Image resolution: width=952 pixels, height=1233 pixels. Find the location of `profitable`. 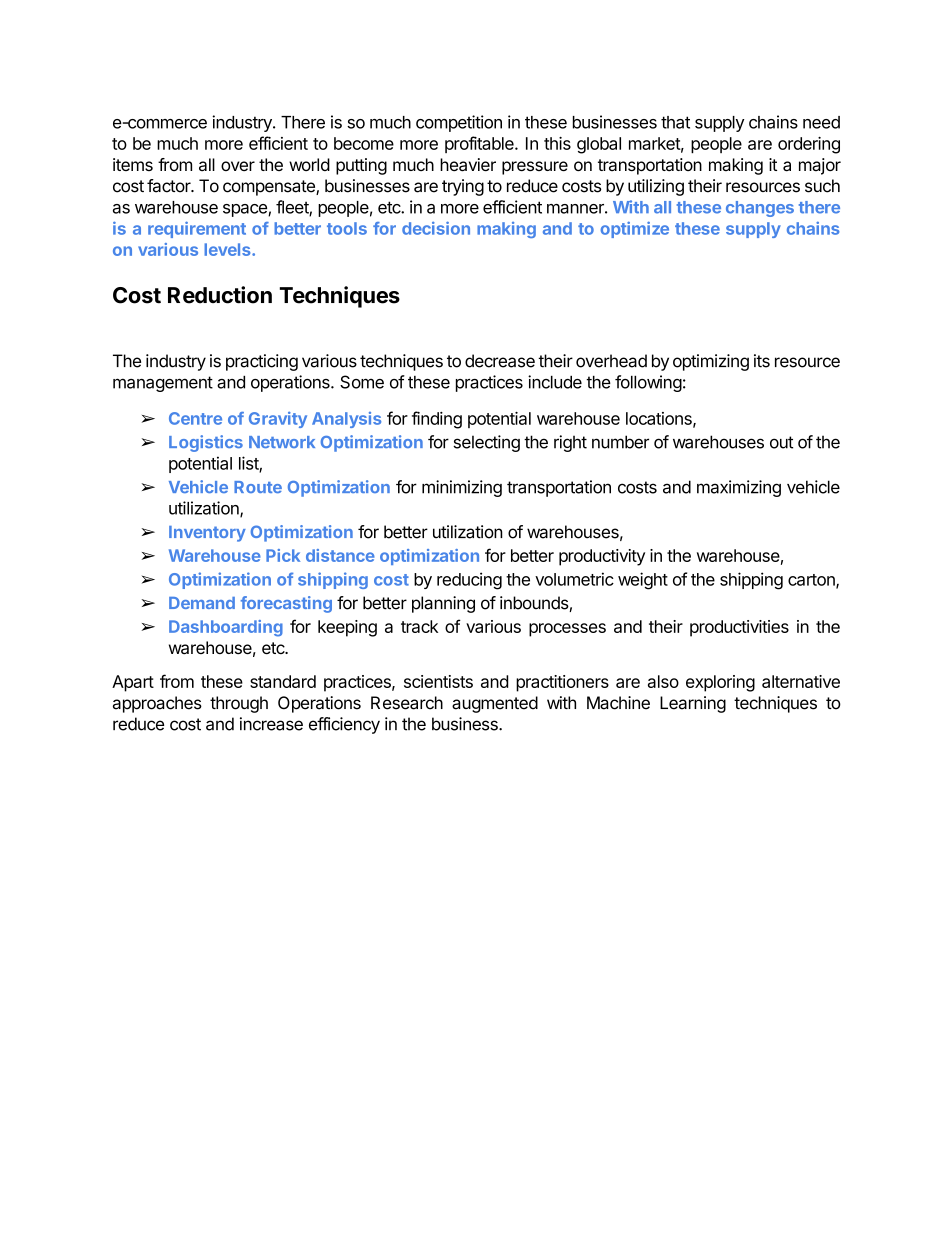

profitable is located at coordinates (480, 144).
